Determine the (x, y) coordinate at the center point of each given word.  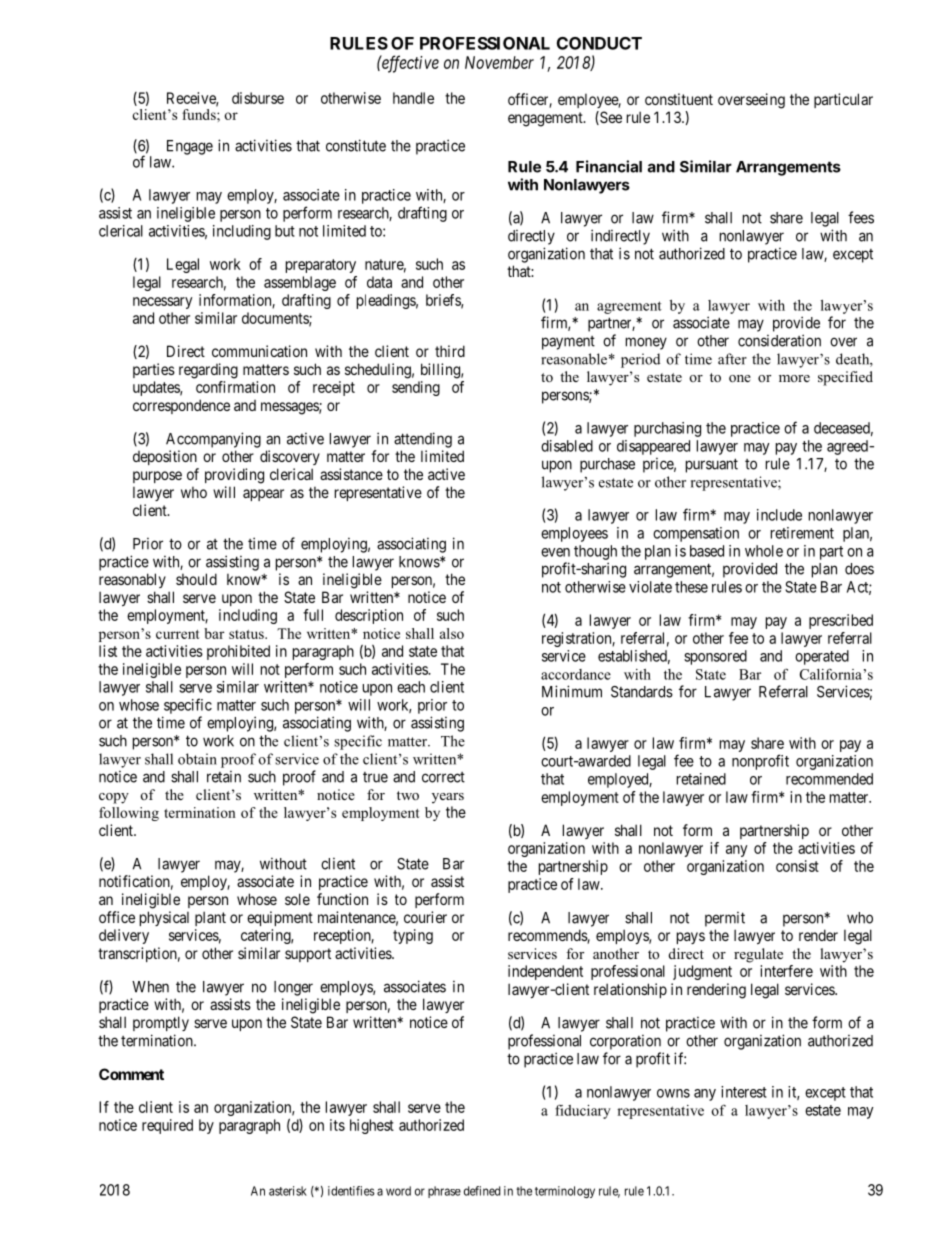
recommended (829, 779)
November (499, 62)
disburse (258, 98)
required (167, 1126)
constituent (679, 99)
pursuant (712, 465)
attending (423, 440)
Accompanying (213, 440)
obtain (197, 759)
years (448, 798)
